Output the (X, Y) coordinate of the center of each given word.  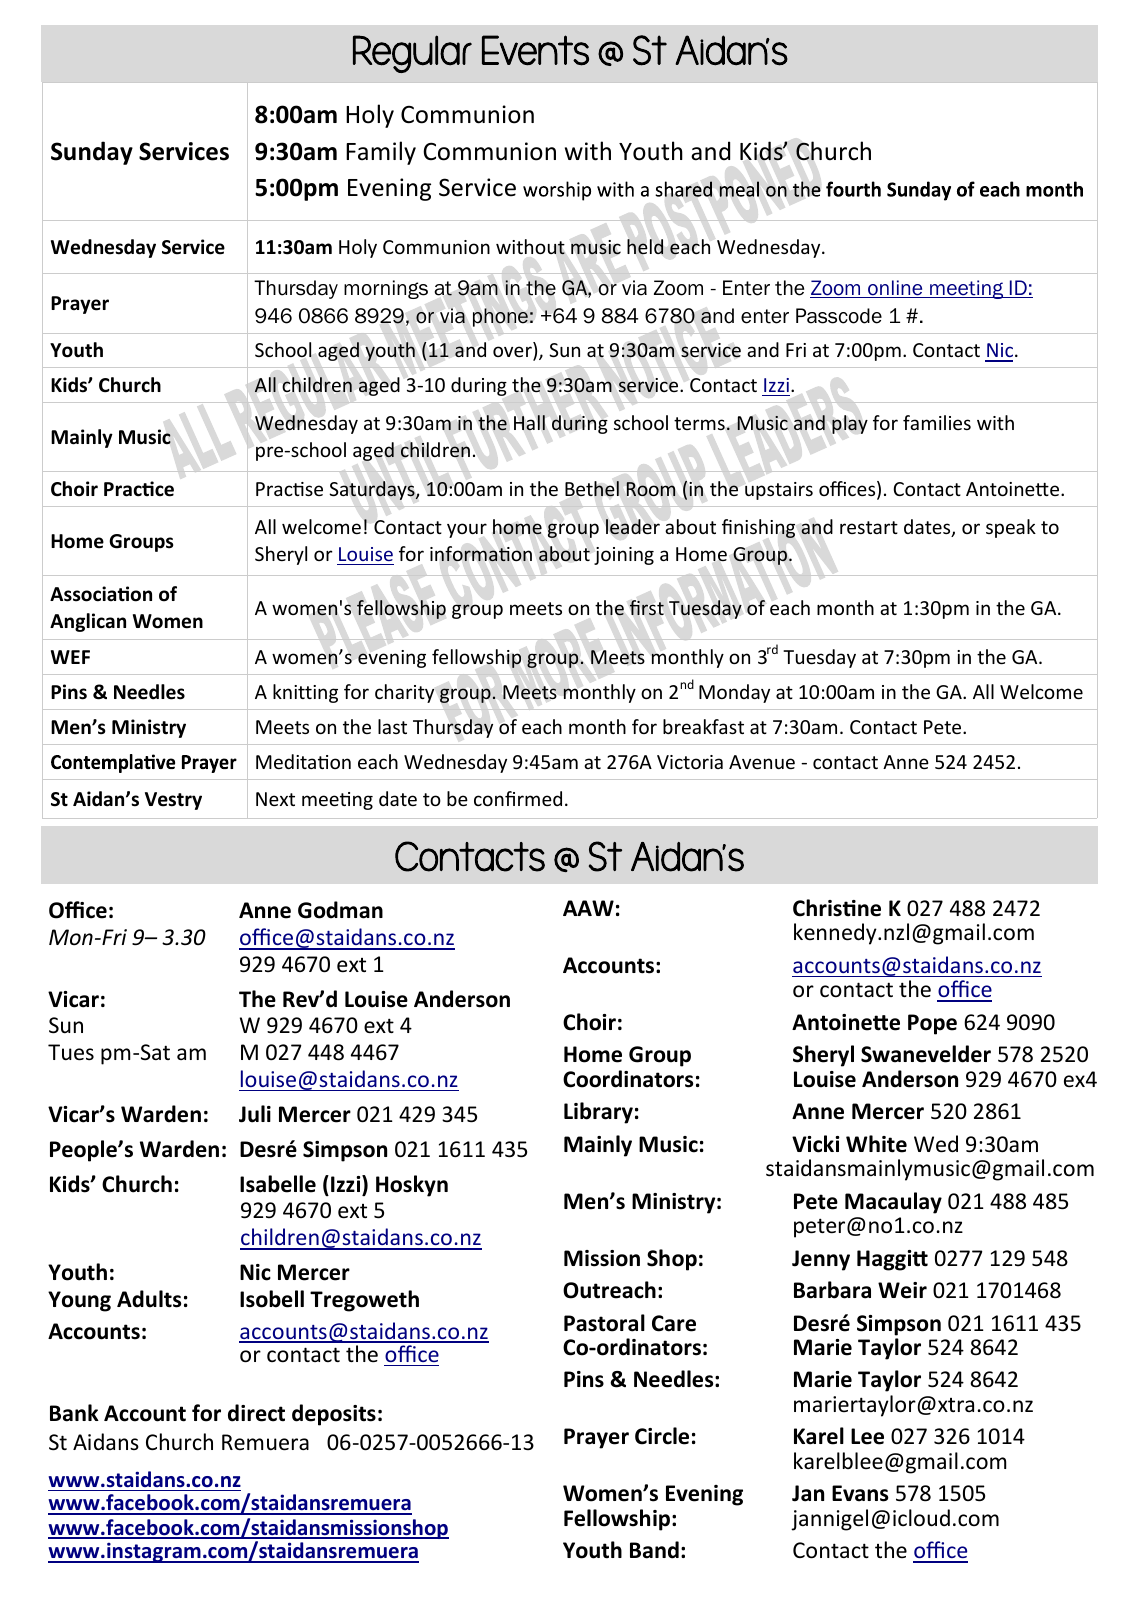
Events (535, 50)
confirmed (518, 798)
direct (256, 1413)
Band (654, 1550)
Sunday (92, 153)
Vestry (173, 801)
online (895, 289)
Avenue (762, 762)
